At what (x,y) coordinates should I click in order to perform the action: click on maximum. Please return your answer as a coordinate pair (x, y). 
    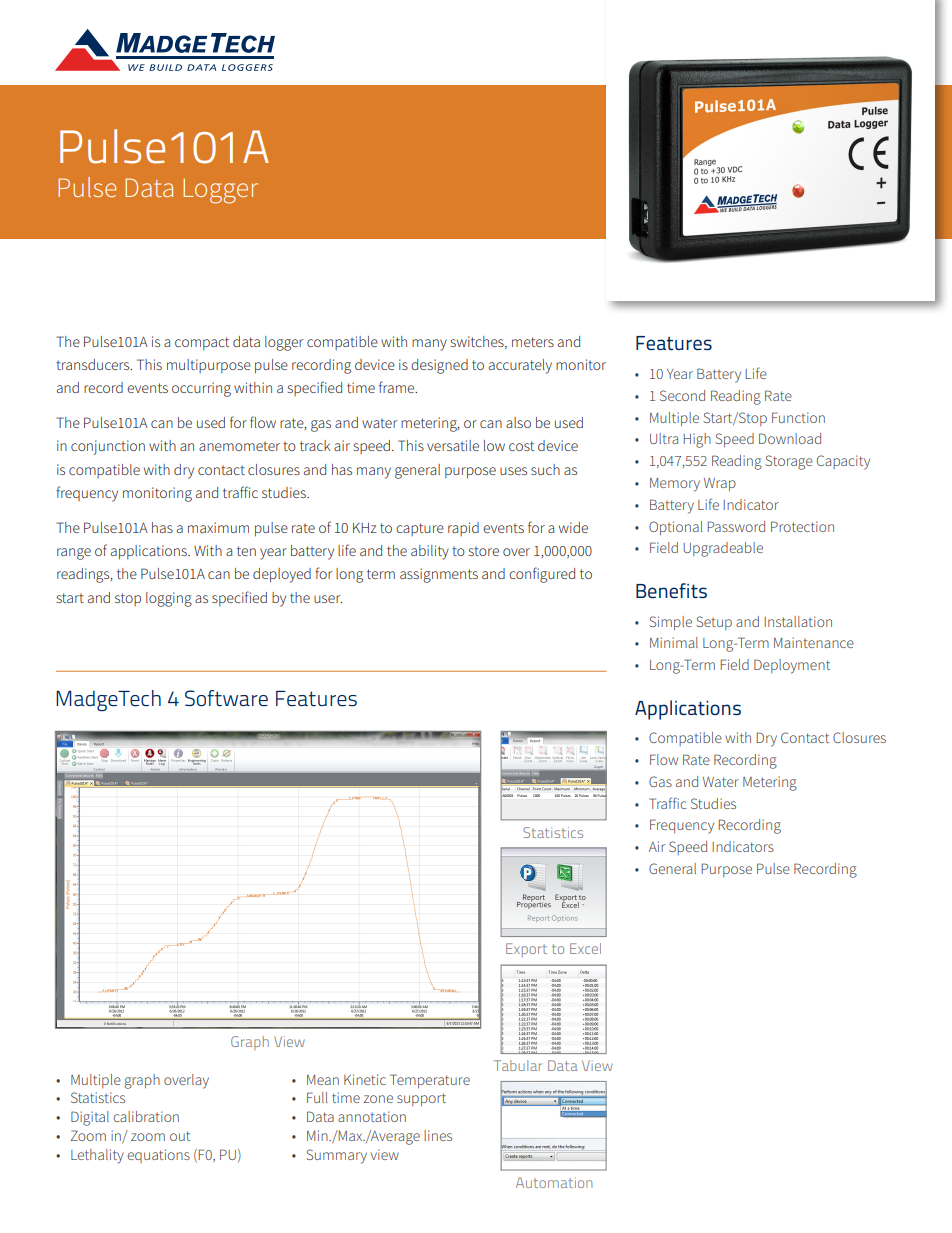
    Looking at the image, I should click on (218, 527).
